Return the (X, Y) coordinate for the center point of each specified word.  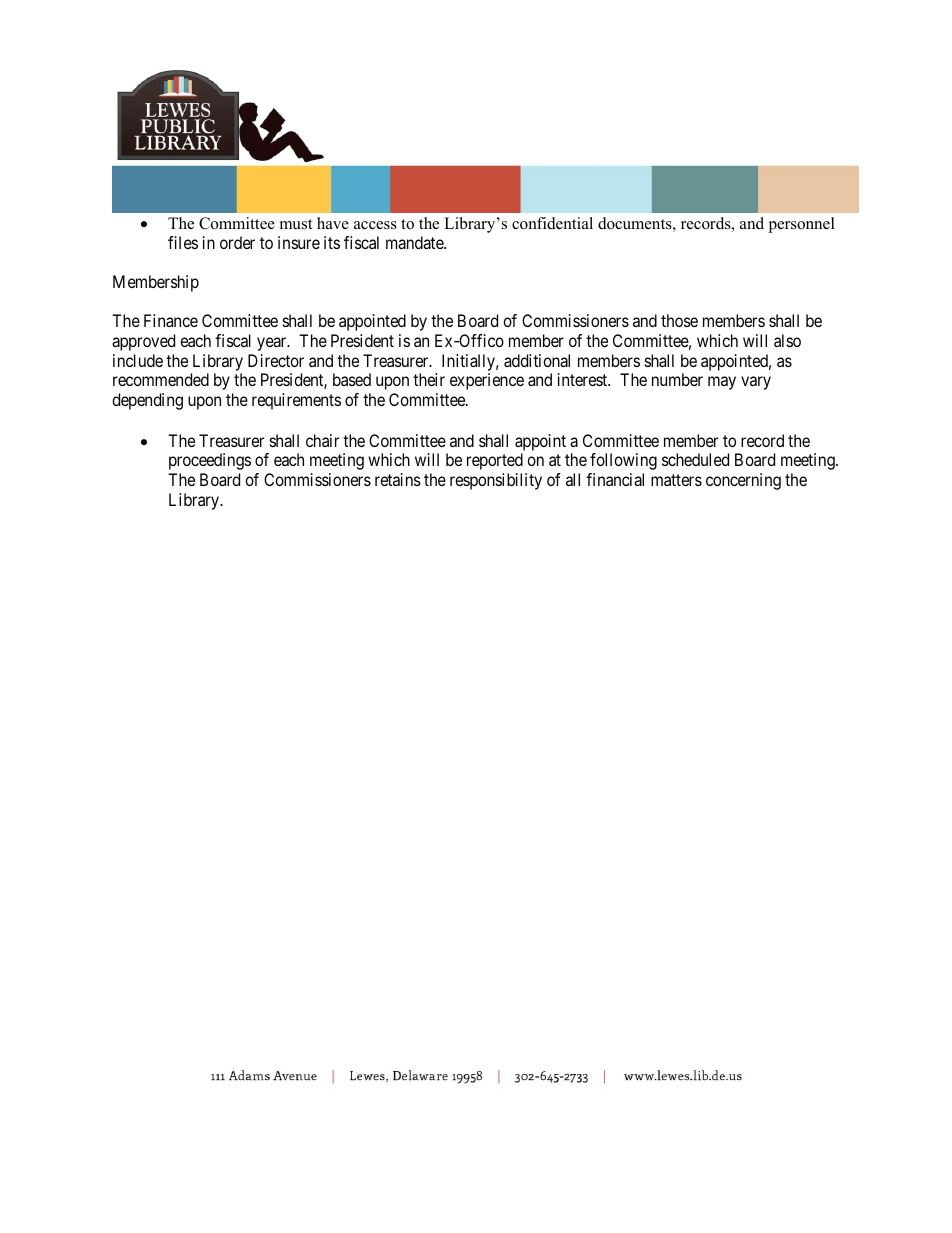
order (237, 242)
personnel (801, 225)
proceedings (210, 461)
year (273, 344)
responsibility (496, 481)
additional (537, 360)
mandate (415, 242)
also (787, 340)
